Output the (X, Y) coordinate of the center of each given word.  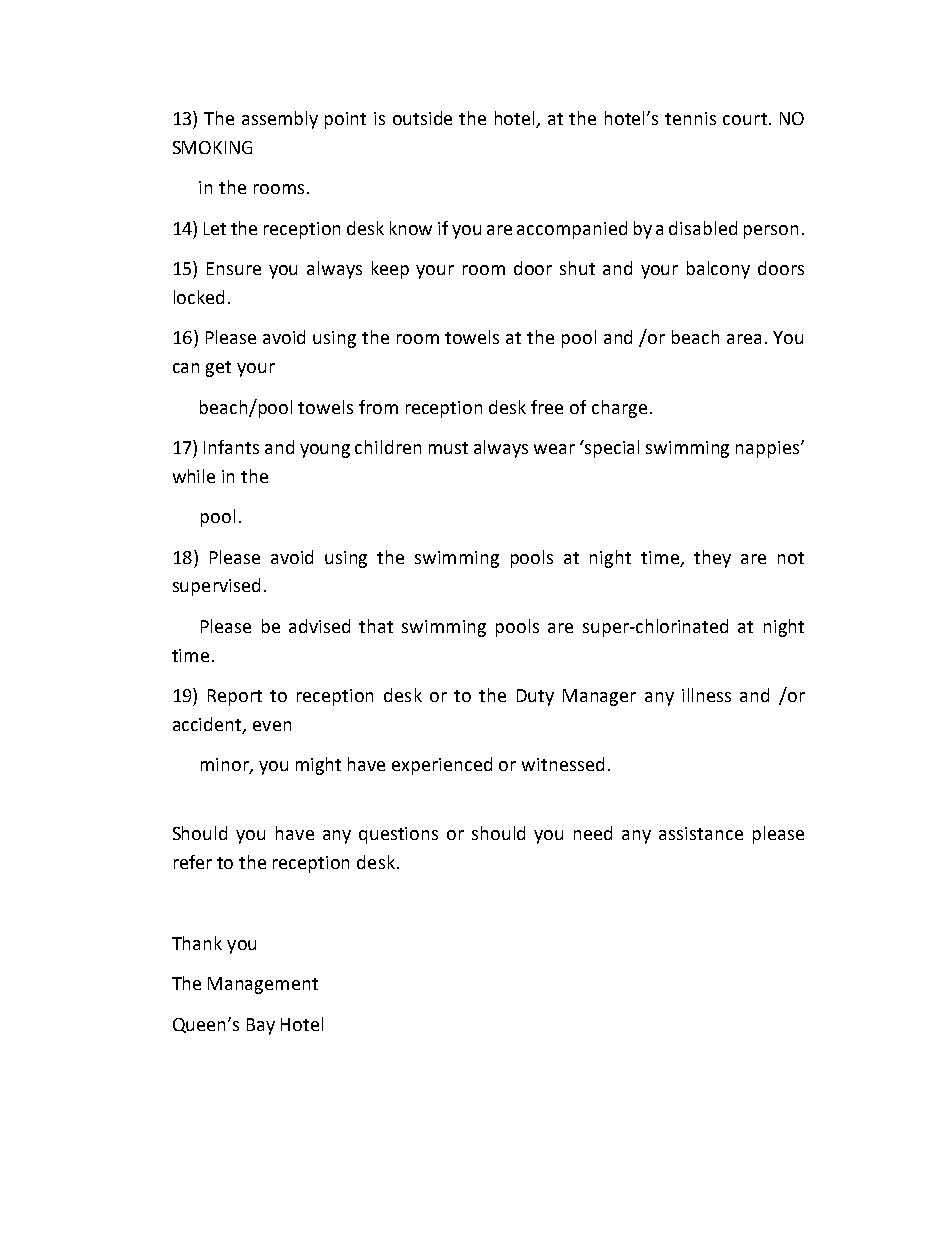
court (746, 119)
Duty (535, 697)
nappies (769, 449)
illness (706, 695)
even (272, 726)
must (448, 448)
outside (422, 118)
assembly (280, 120)
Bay (261, 1026)
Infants (231, 447)
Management (263, 985)
